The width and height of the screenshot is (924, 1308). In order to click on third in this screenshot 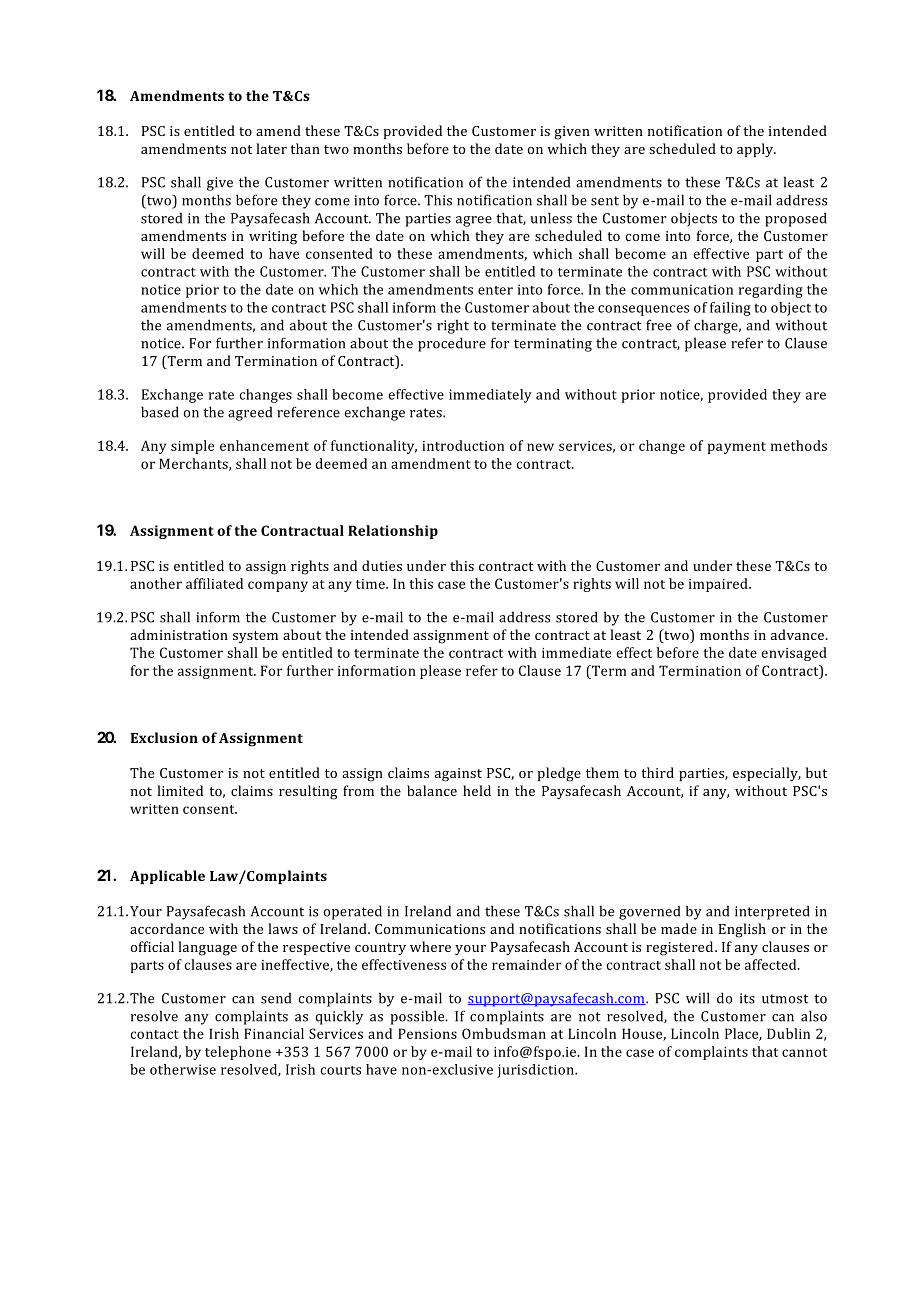, I will do `click(657, 772)`.
